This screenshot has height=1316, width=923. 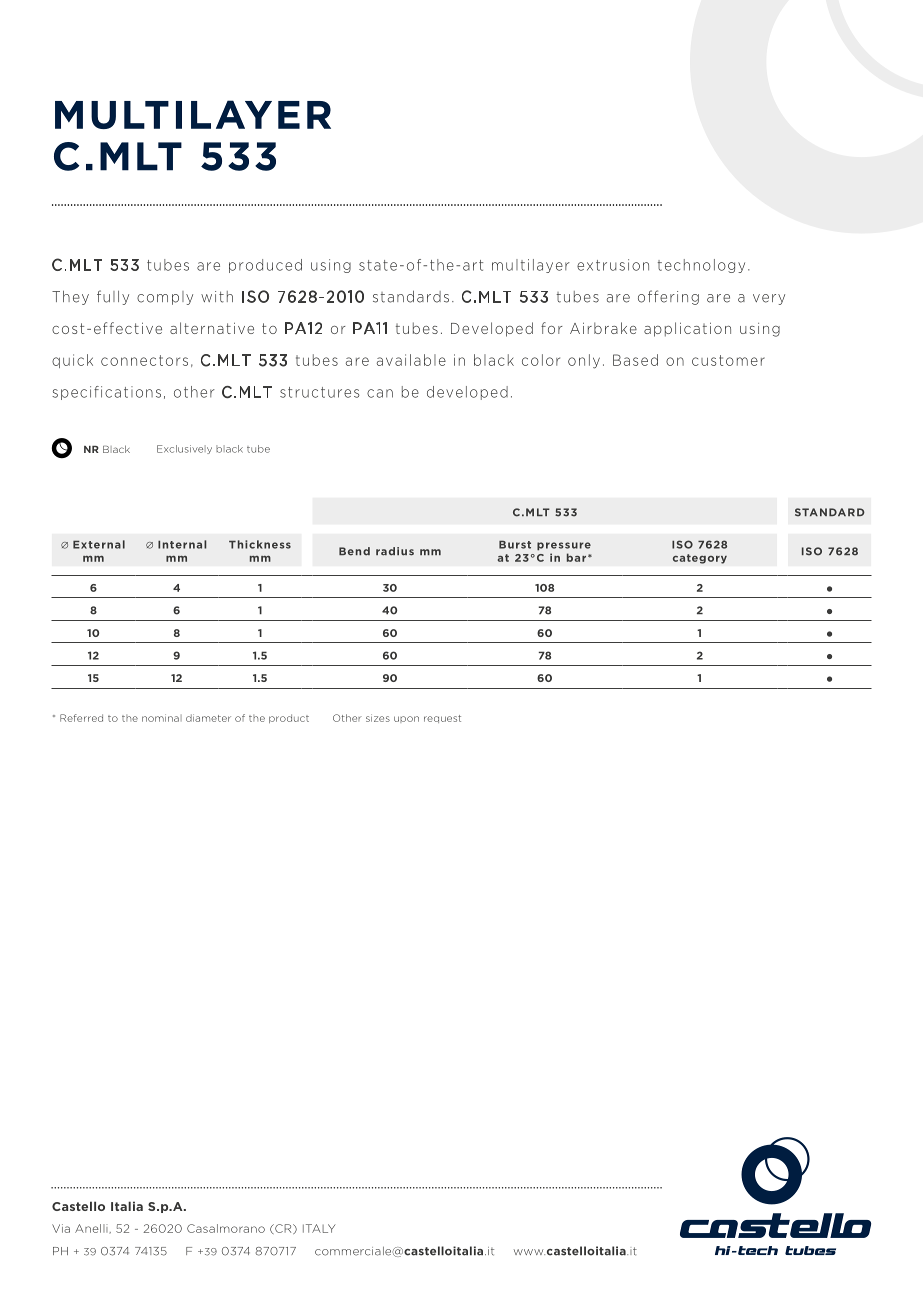 I want to click on available, so click(x=411, y=360).
